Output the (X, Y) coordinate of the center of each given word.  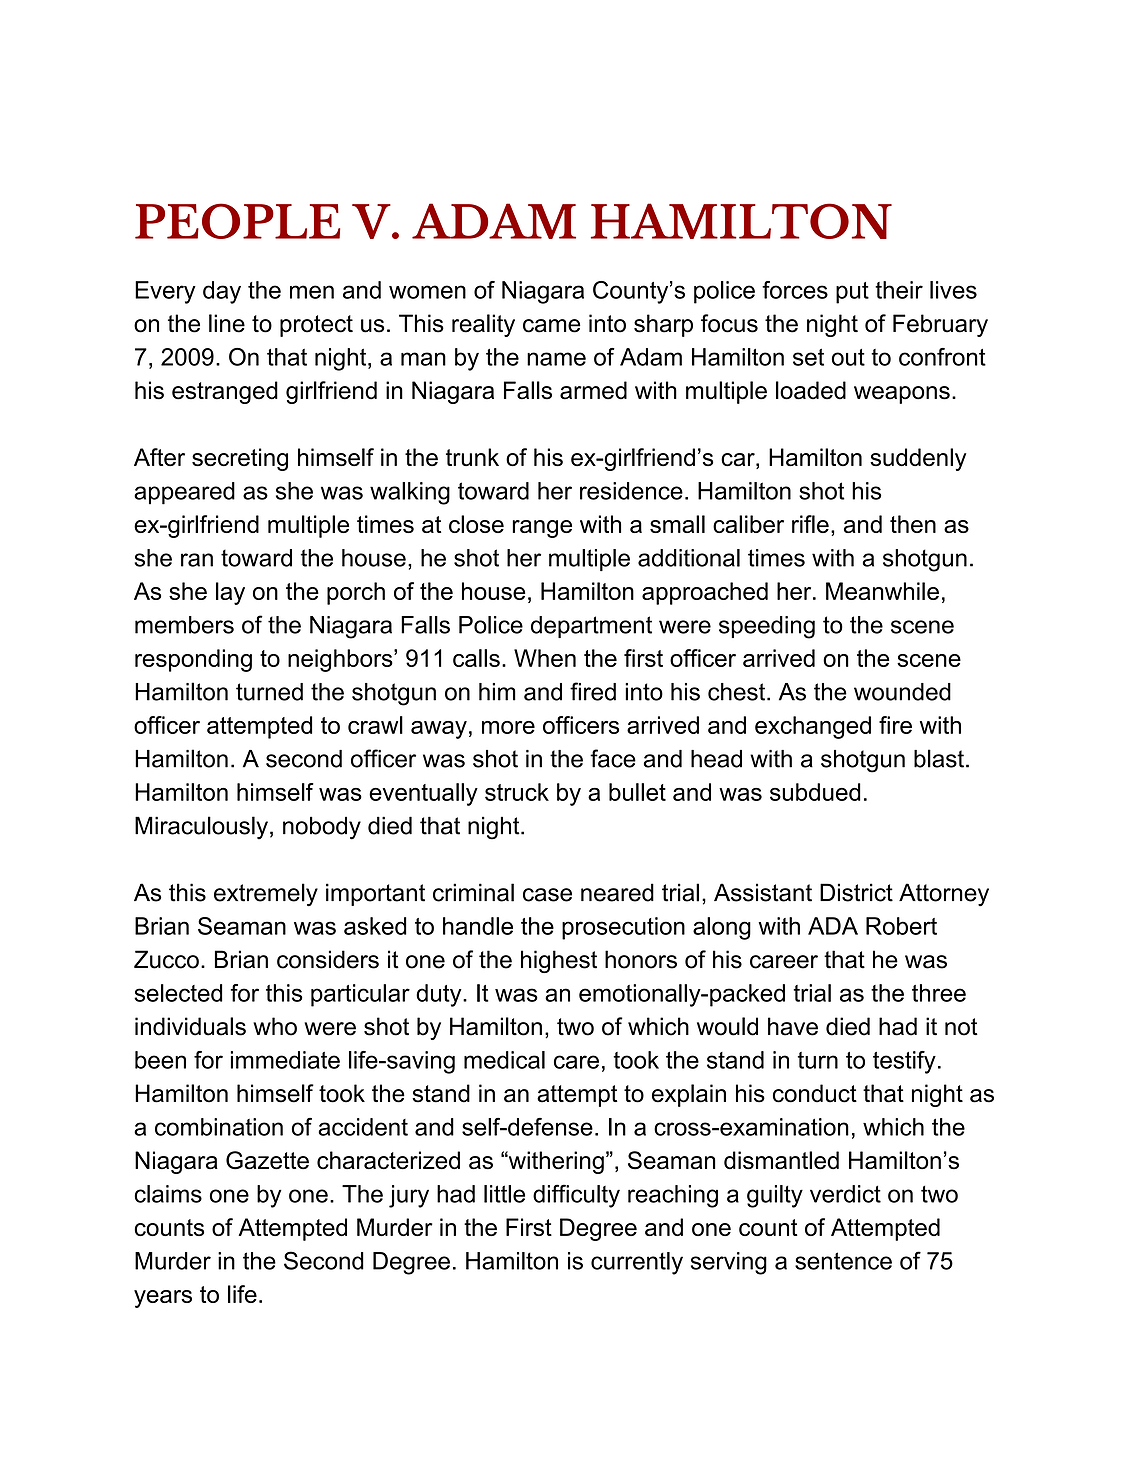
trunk (472, 457)
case (547, 895)
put (852, 293)
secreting (240, 459)
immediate (285, 1060)
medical (504, 1060)
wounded (902, 692)
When (545, 658)
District (856, 892)
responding (193, 660)
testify (904, 1062)
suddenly (918, 459)
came (552, 326)
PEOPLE (237, 221)
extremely (266, 895)
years (163, 1299)
